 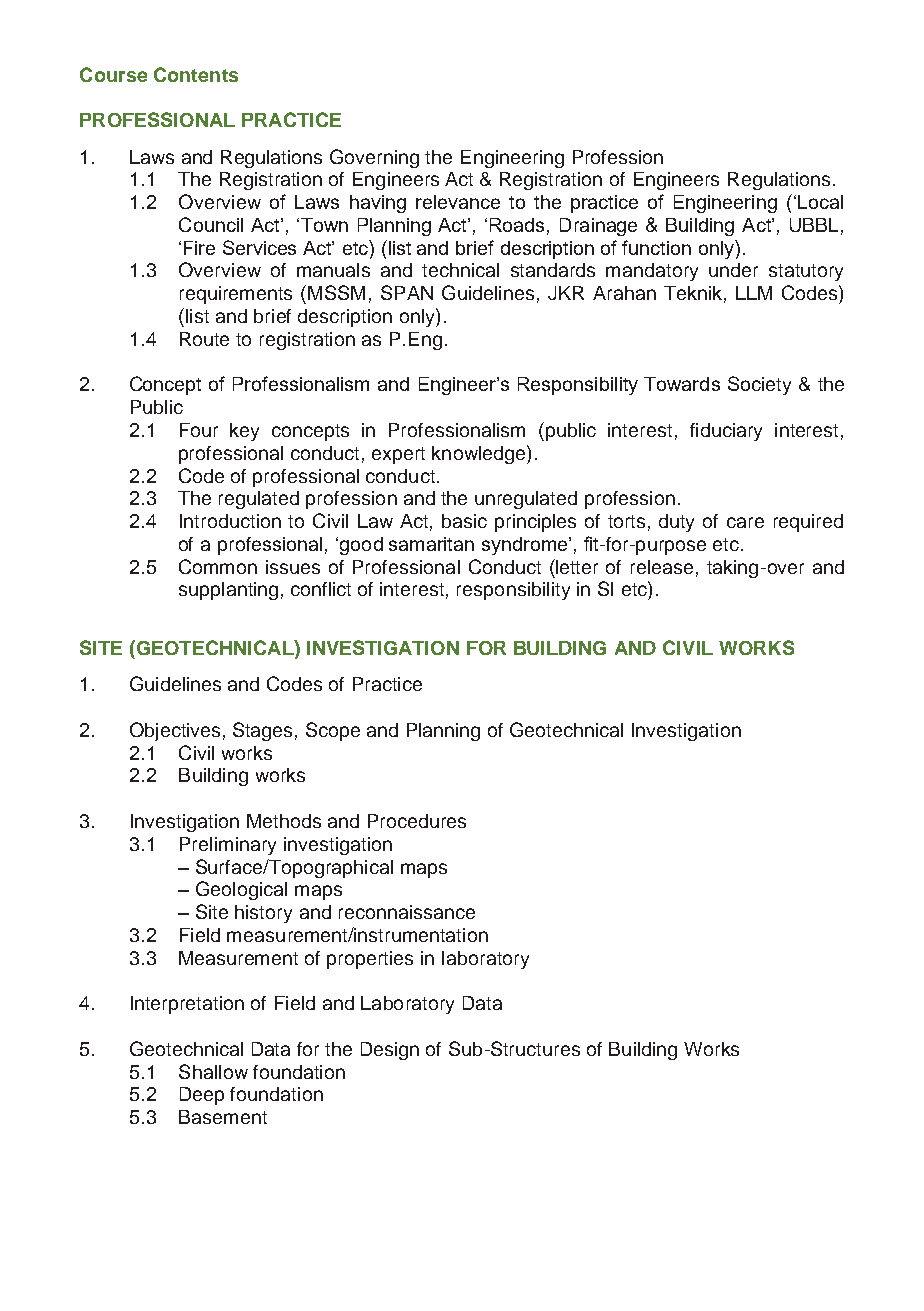 I want to click on Deep, so click(x=202, y=1096).
